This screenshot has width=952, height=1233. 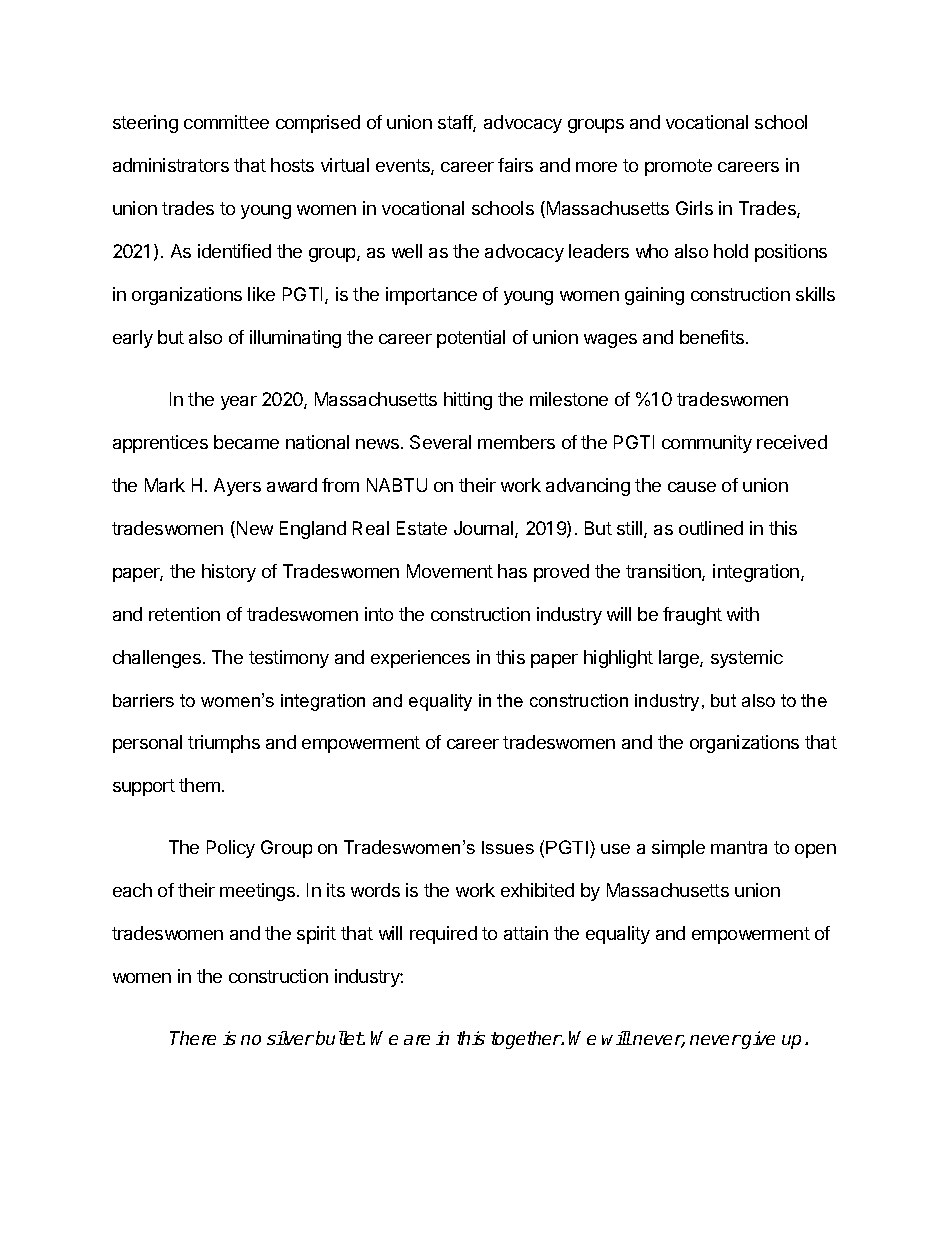 I want to click on promote, so click(x=678, y=167).
